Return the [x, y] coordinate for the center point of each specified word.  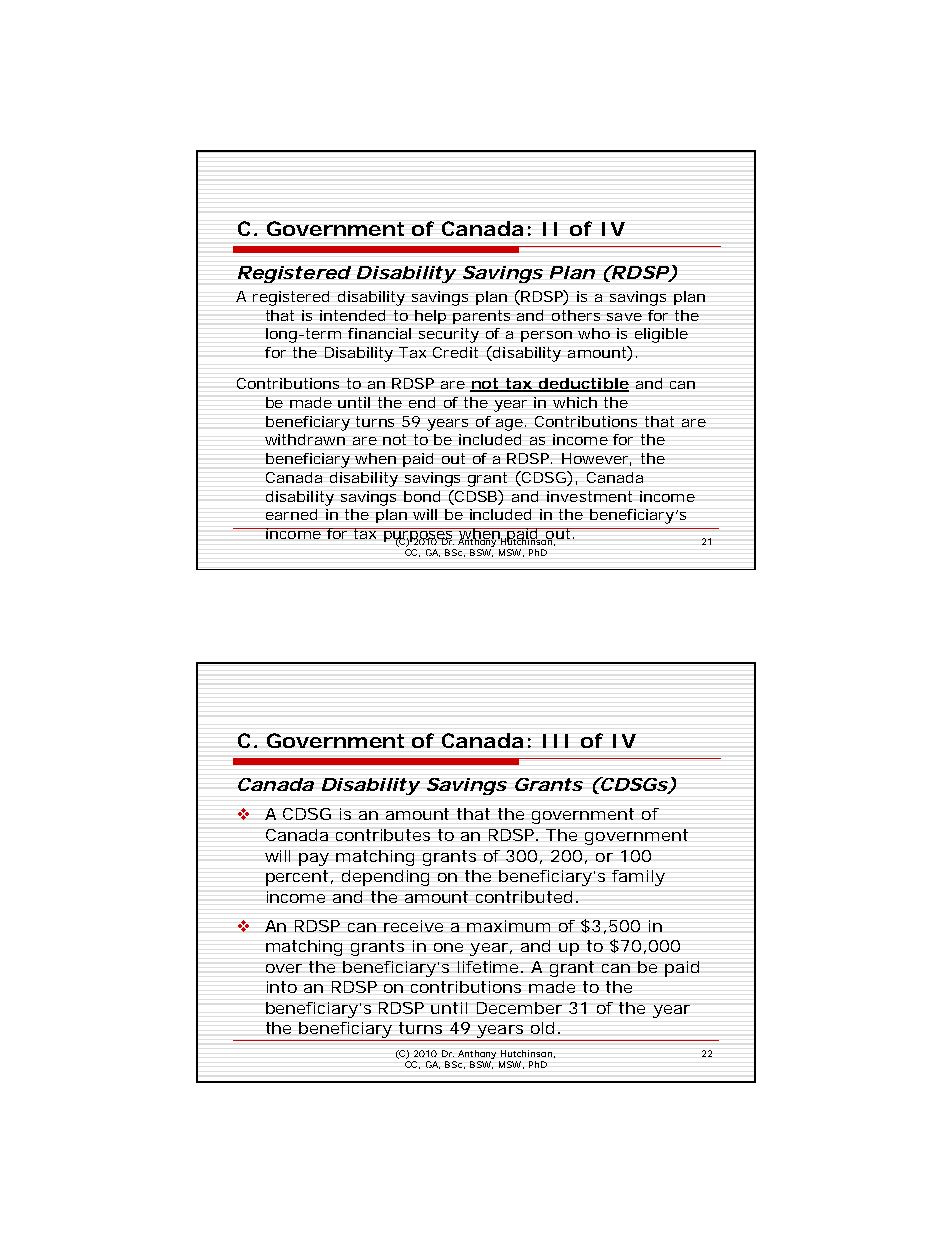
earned [291, 514]
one [448, 947]
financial [379, 333]
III [555, 741]
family [638, 878]
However [596, 459]
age [511, 425]
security [449, 335]
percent [299, 878]
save [624, 317]
